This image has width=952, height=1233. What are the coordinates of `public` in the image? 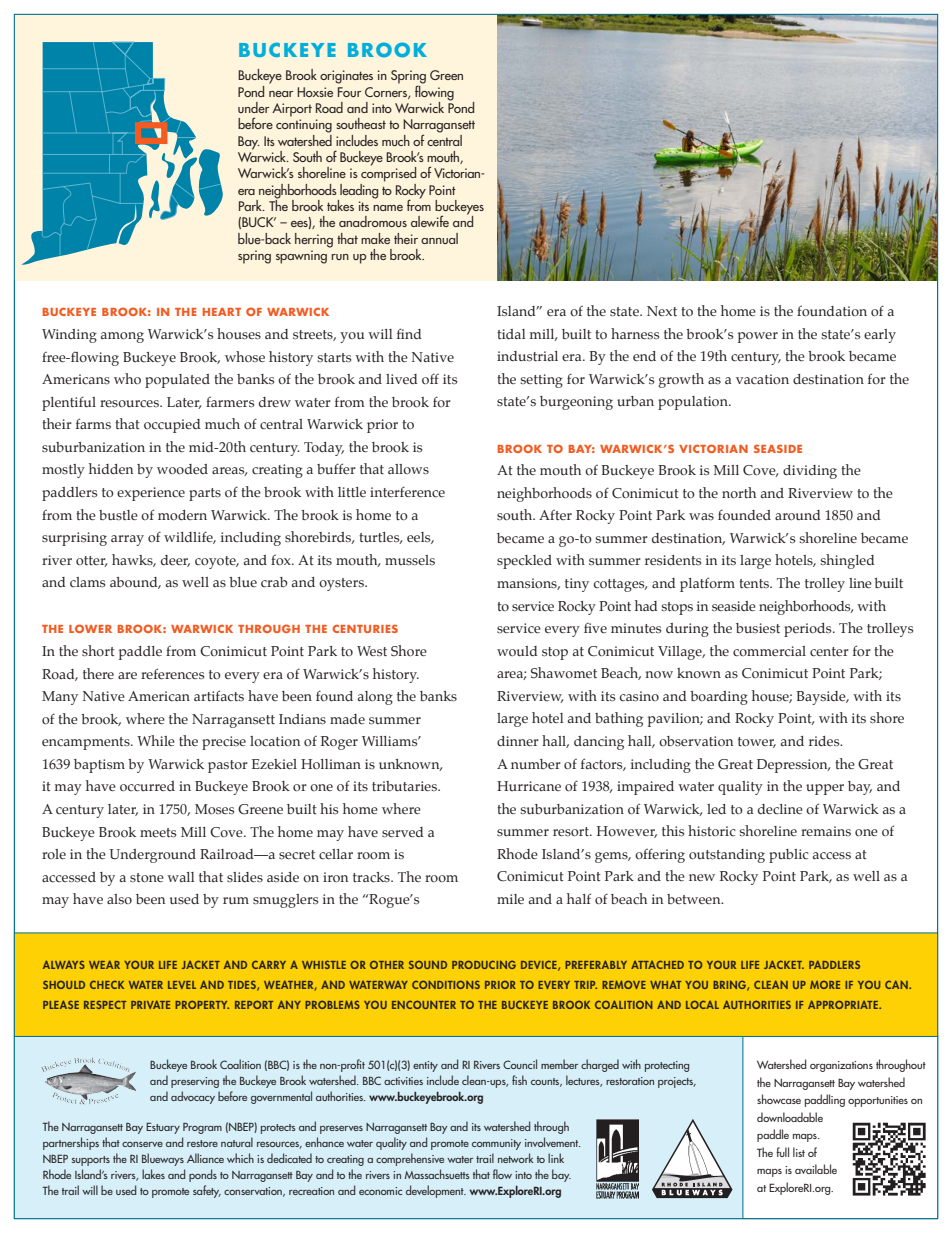 It's located at (789, 856).
